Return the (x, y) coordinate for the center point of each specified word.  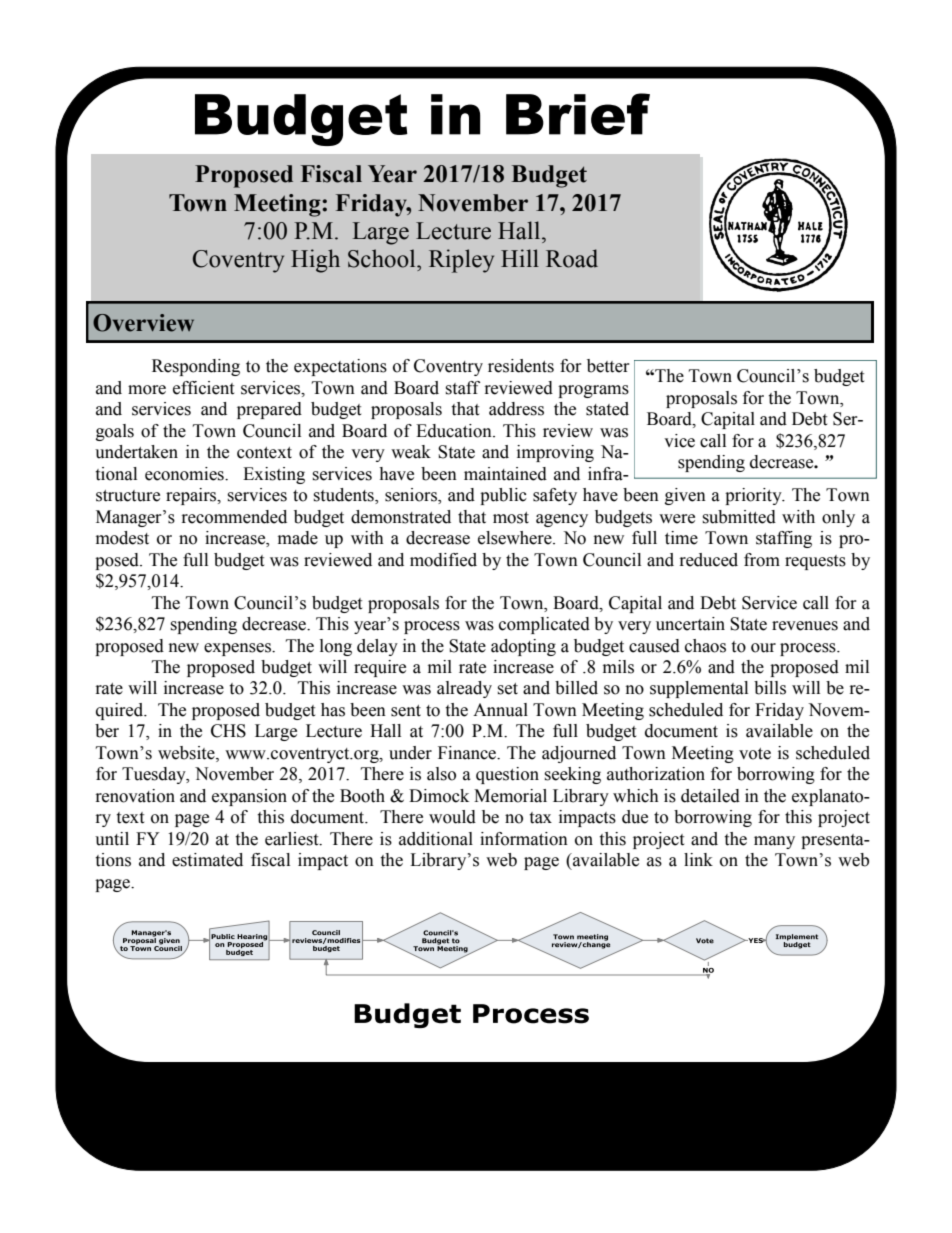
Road (572, 258)
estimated (207, 860)
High (315, 261)
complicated (544, 625)
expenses (238, 649)
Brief (578, 114)
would (452, 817)
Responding (196, 367)
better (608, 366)
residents (521, 366)
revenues (805, 626)
